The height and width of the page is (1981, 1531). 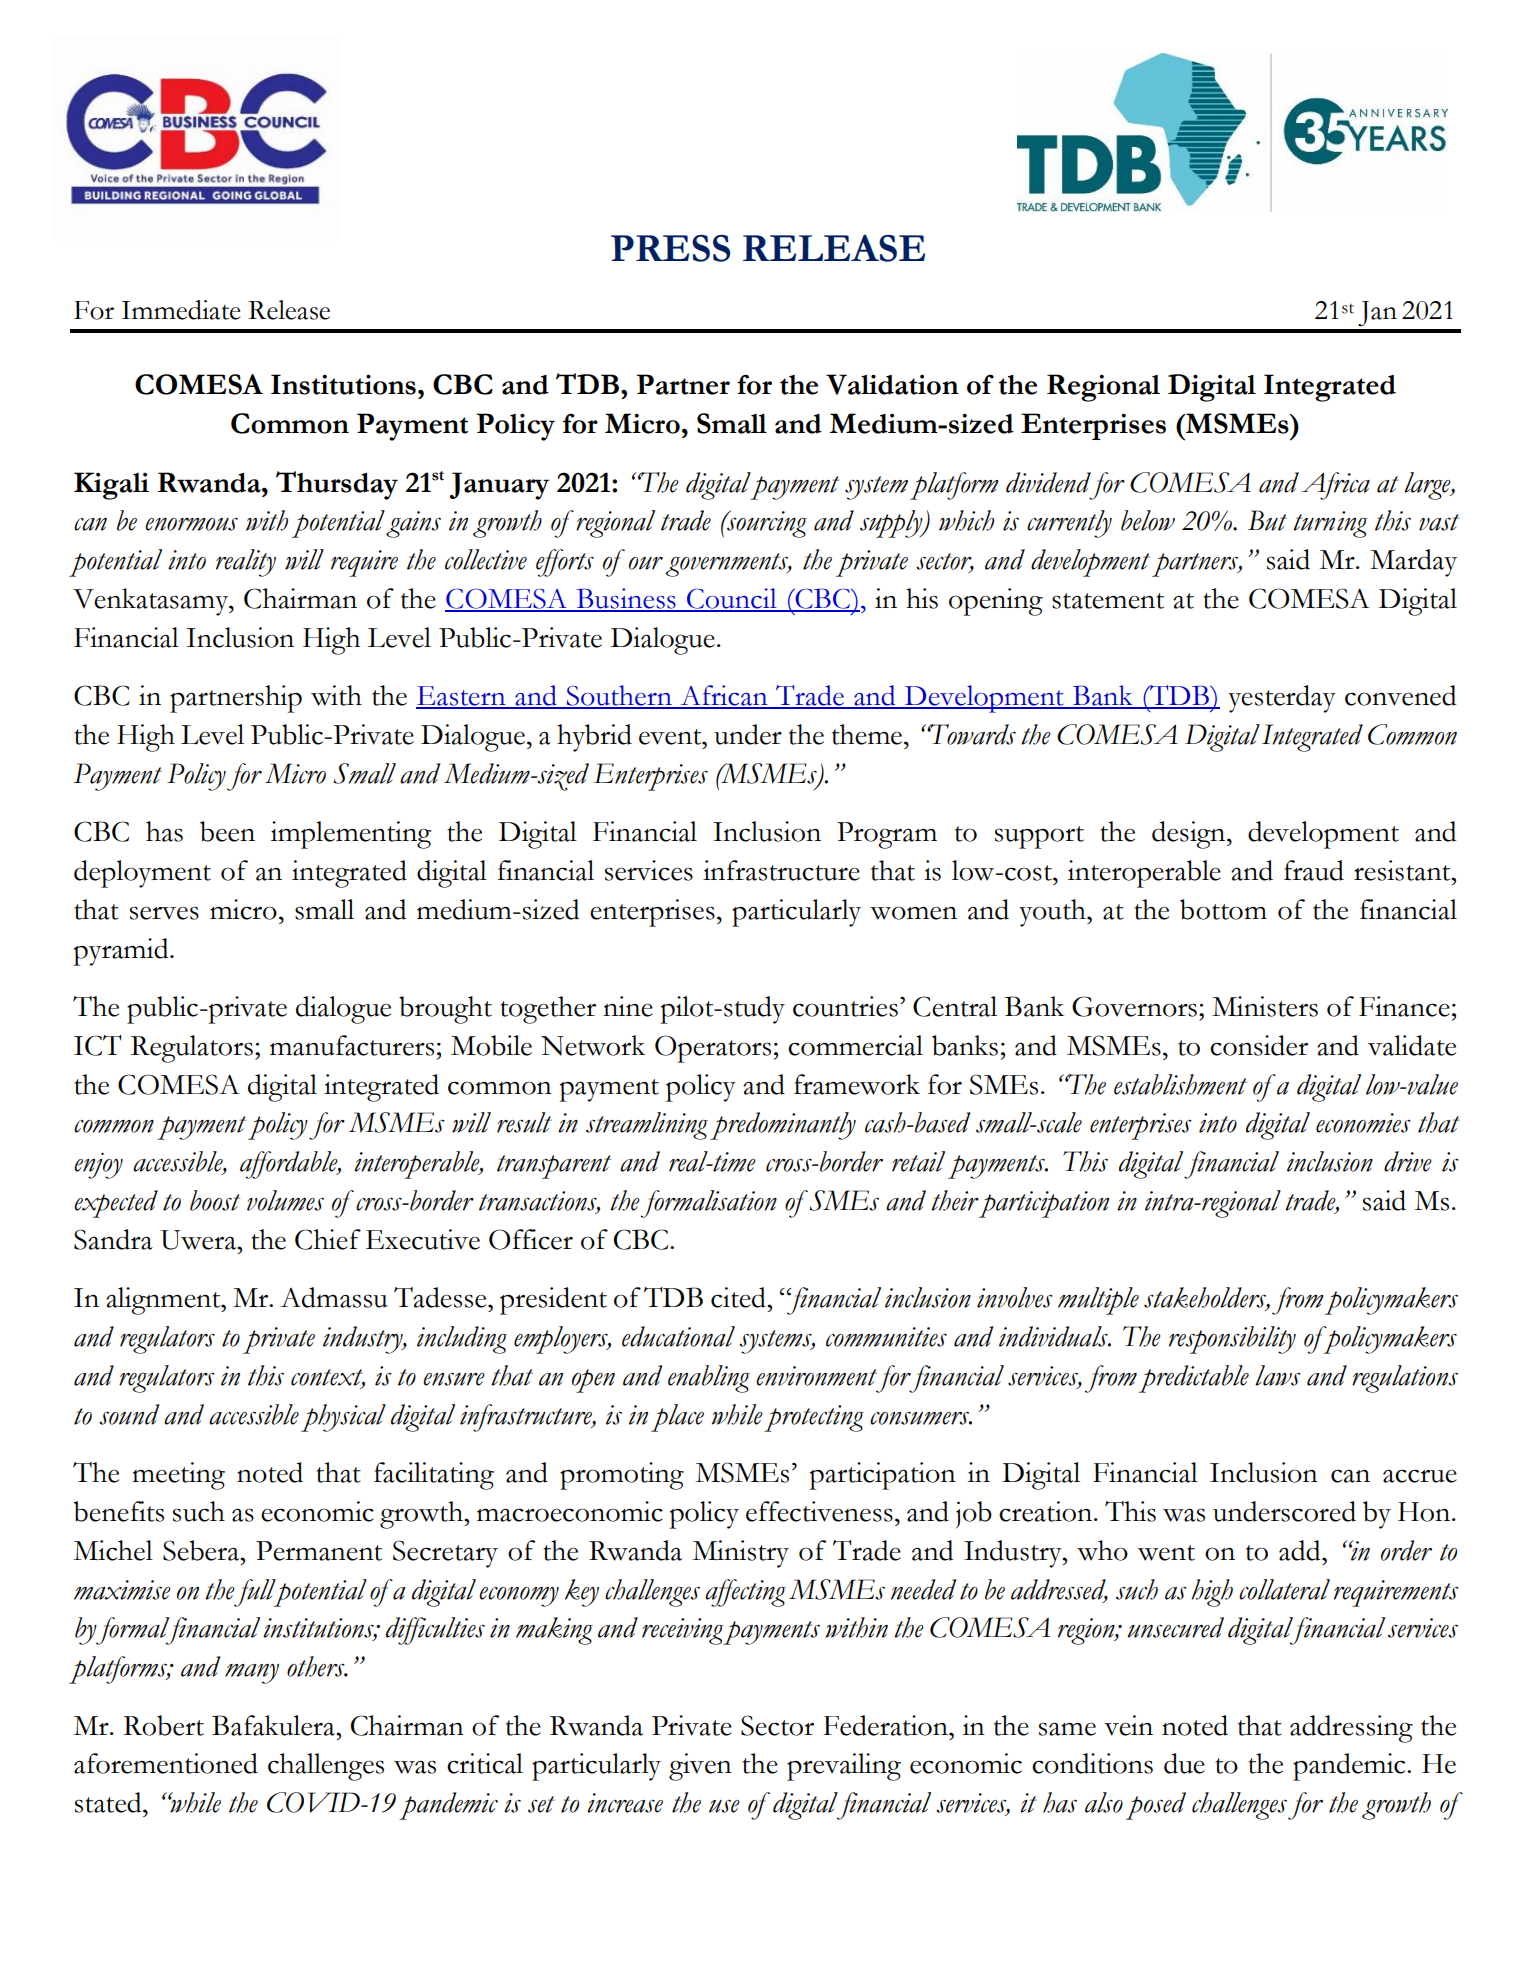 I want to click on given, so click(x=700, y=1767).
